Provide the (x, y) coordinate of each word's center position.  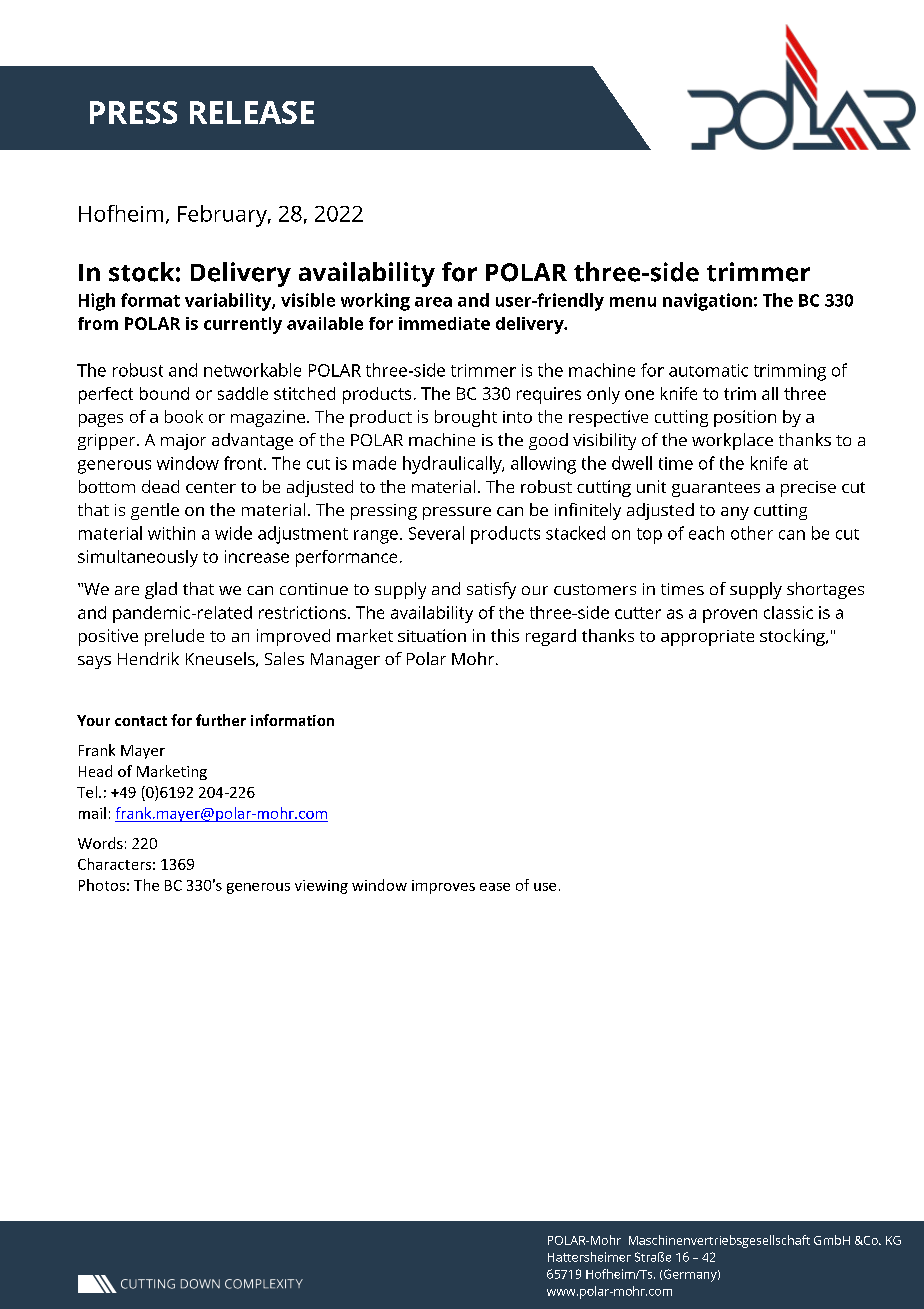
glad (161, 590)
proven (730, 616)
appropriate (707, 638)
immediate (444, 323)
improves (443, 887)
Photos (102, 885)
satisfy (491, 590)
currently (243, 325)
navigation (707, 302)
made (374, 463)
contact (141, 721)
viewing (321, 887)
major (183, 442)
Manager (345, 661)
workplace (732, 441)
